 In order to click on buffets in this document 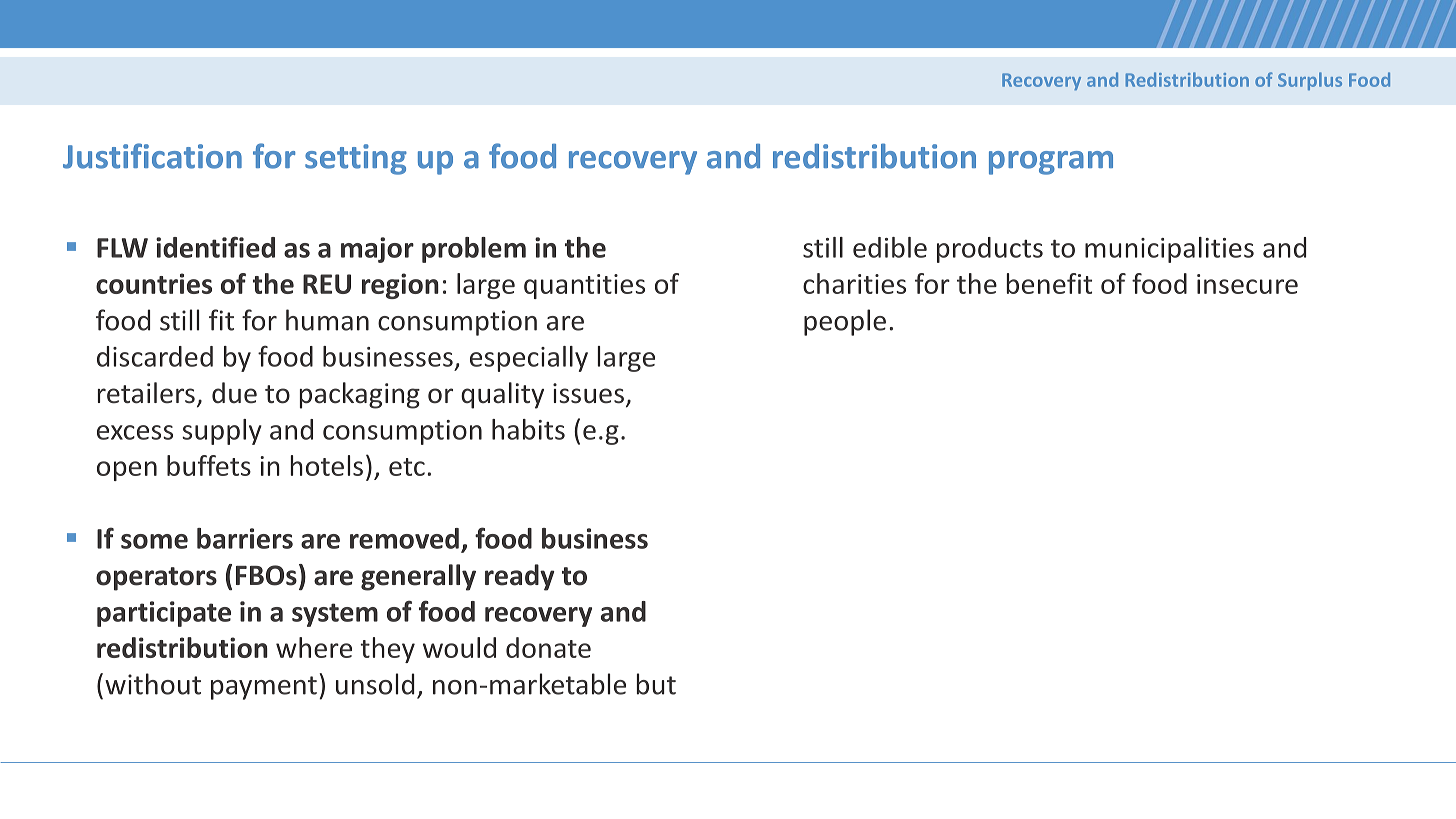, I will do `click(209, 465)`.
